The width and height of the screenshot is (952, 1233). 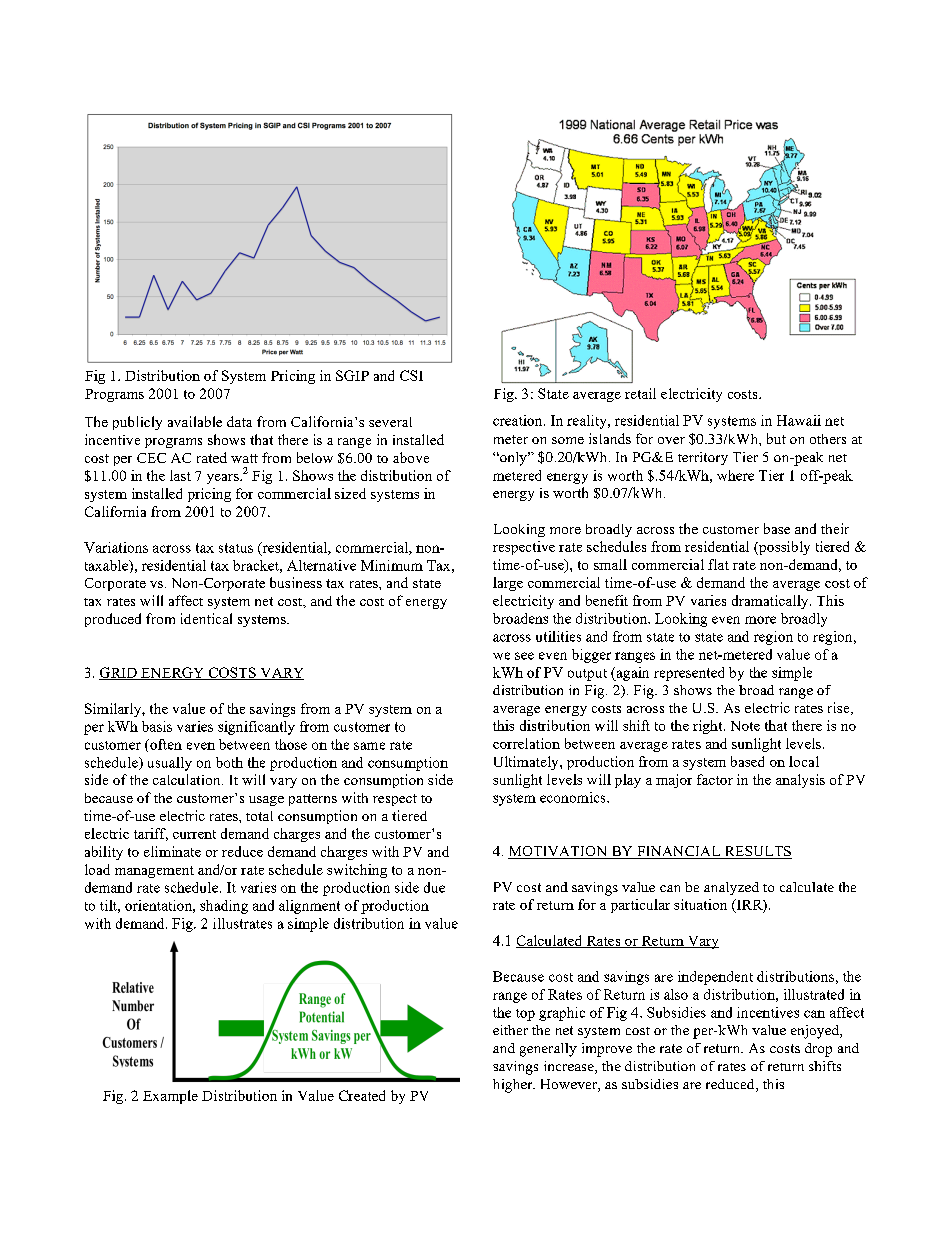 I want to click on Hawaii, so click(x=799, y=420).
